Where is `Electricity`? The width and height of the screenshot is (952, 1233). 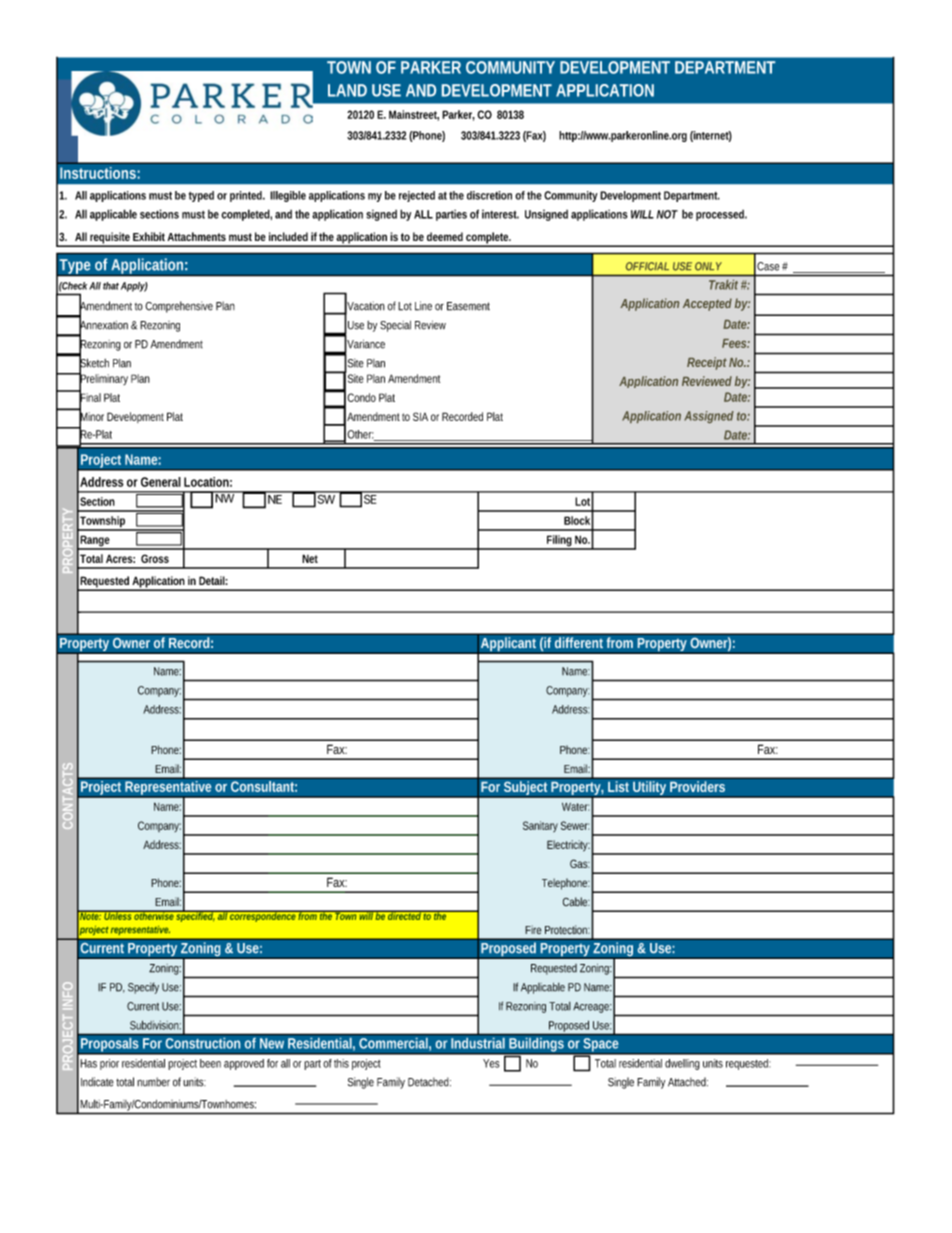 Electricity is located at coordinates (568, 846).
